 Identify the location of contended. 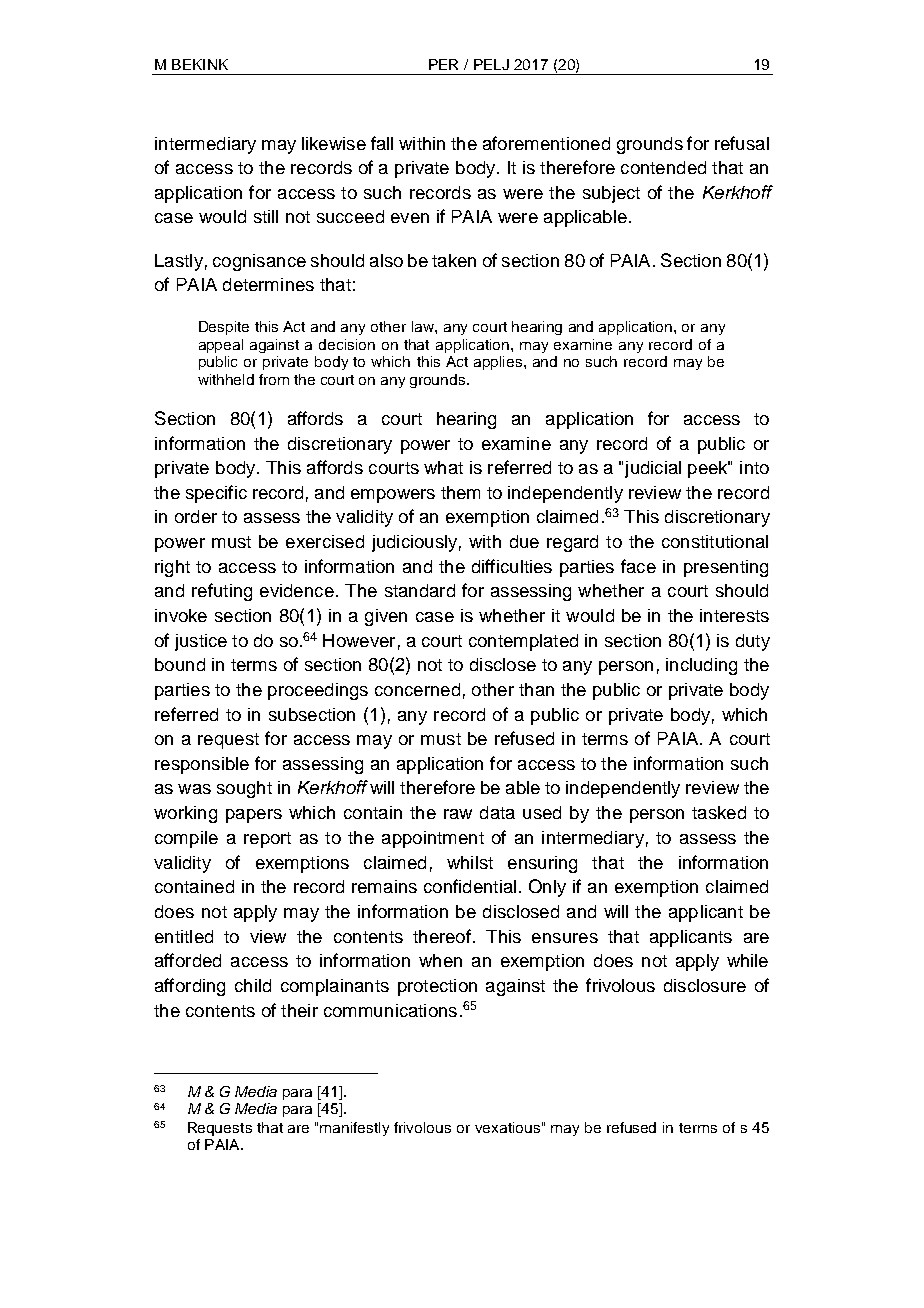
(663, 167).
